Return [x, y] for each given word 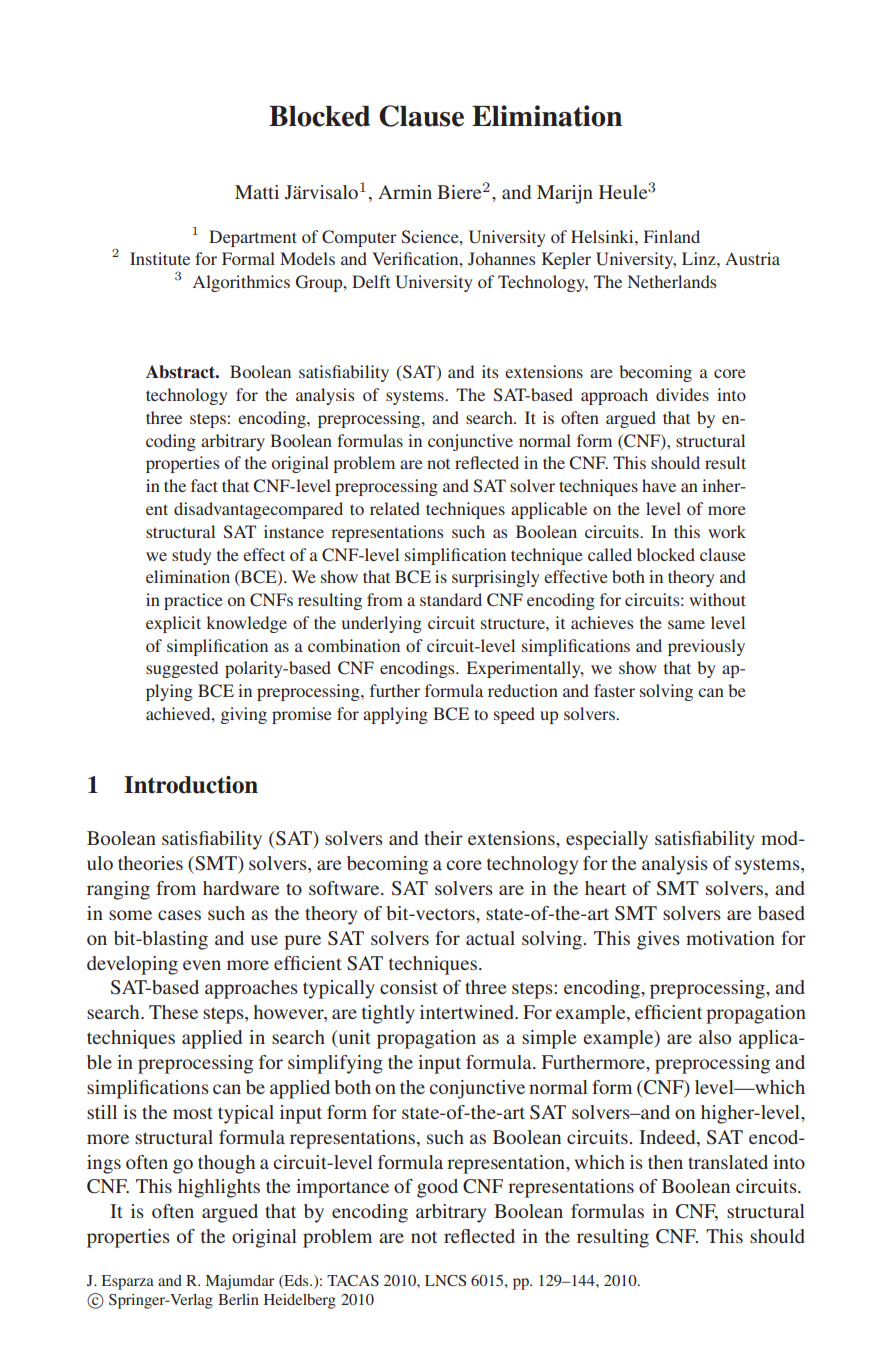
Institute [160, 258]
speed [514, 715]
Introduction [191, 785]
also [715, 1037]
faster [614, 690]
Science [431, 237]
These [173, 1012]
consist [409, 987]
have [659, 485]
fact [204, 485]
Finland [672, 236]
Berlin [238, 1299]
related [395, 508]
